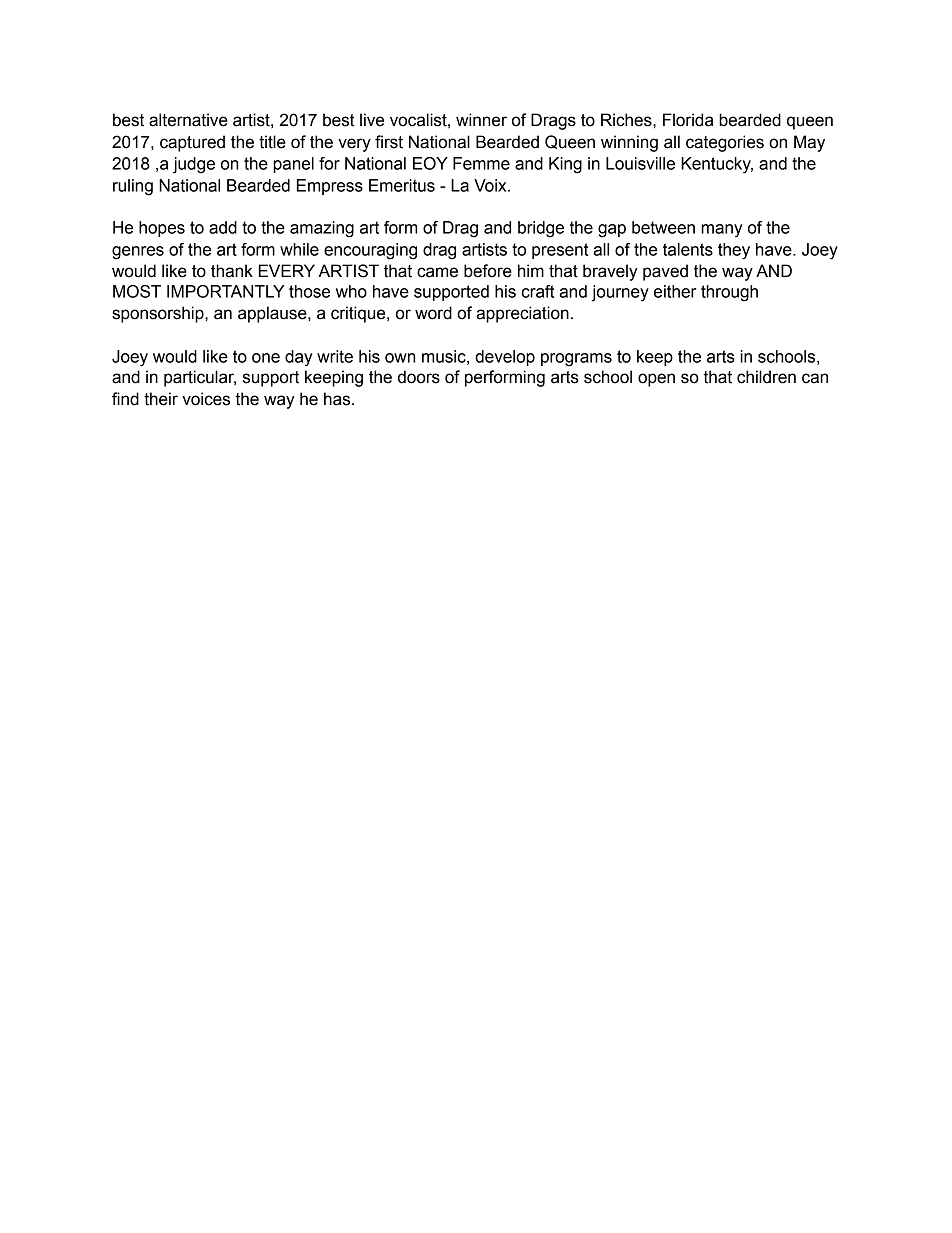 The height and width of the screenshot is (1233, 952). Describe the element at coordinates (188, 120) in the screenshot. I see `alternative` at that location.
